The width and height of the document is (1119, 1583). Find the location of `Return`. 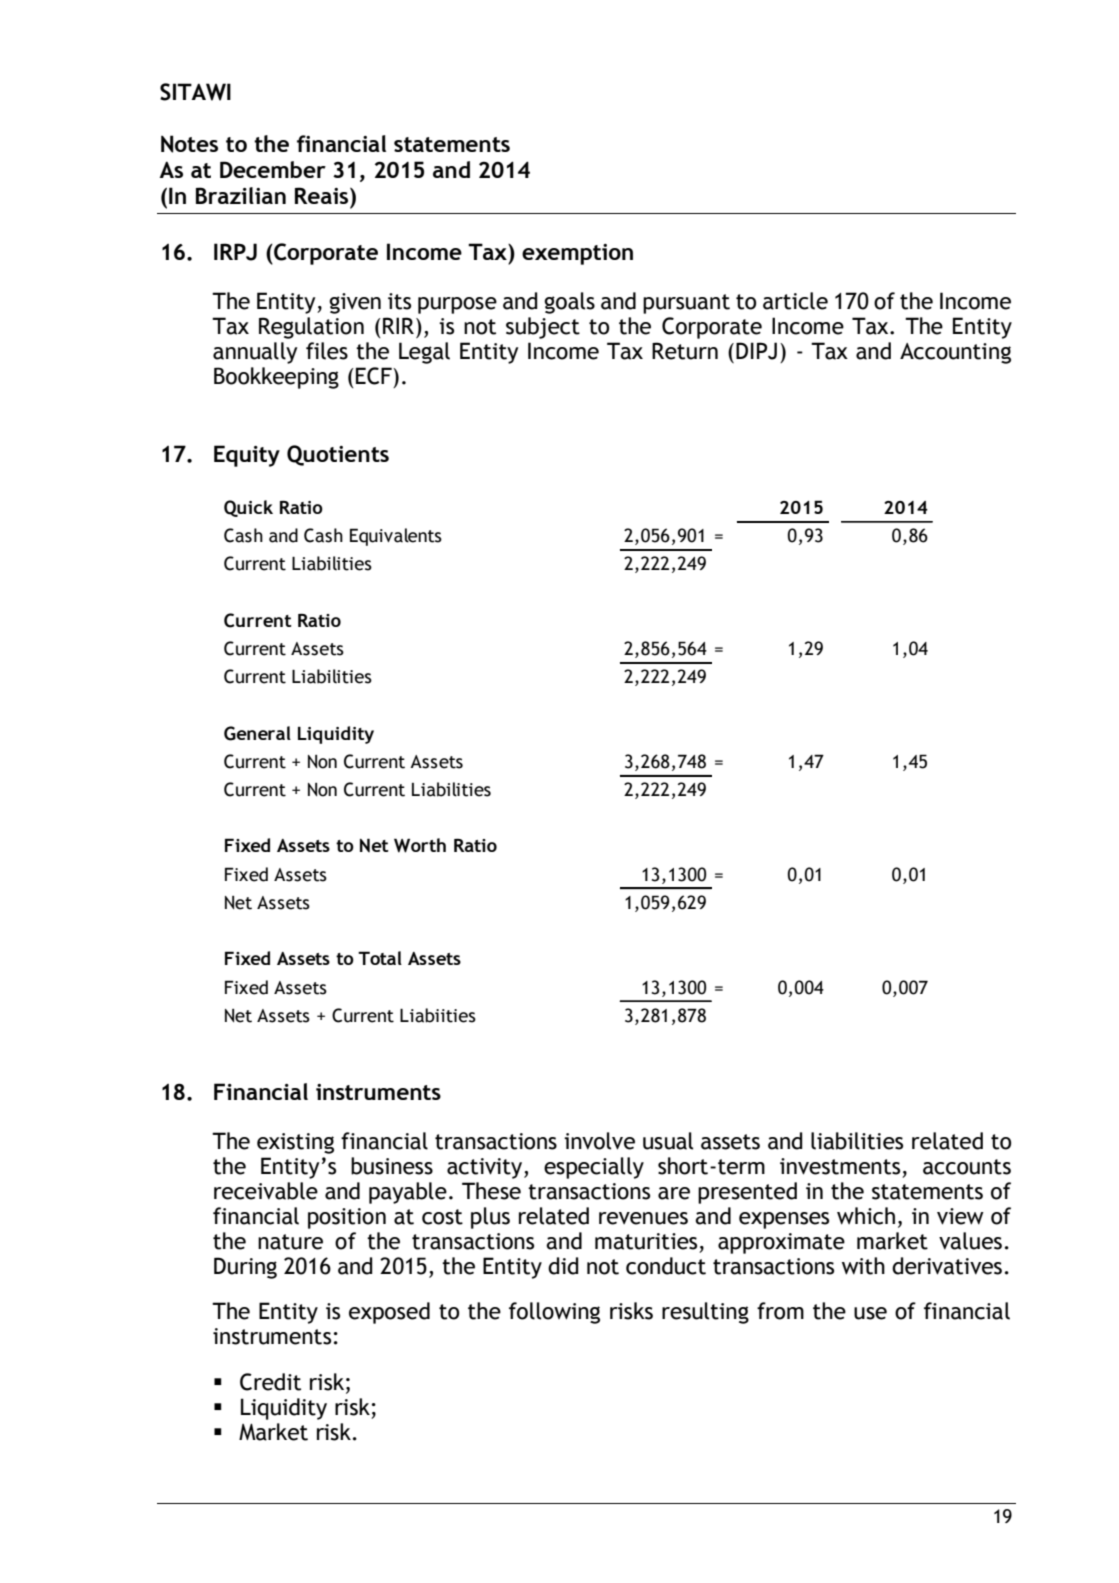

Return is located at coordinates (685, 351).
